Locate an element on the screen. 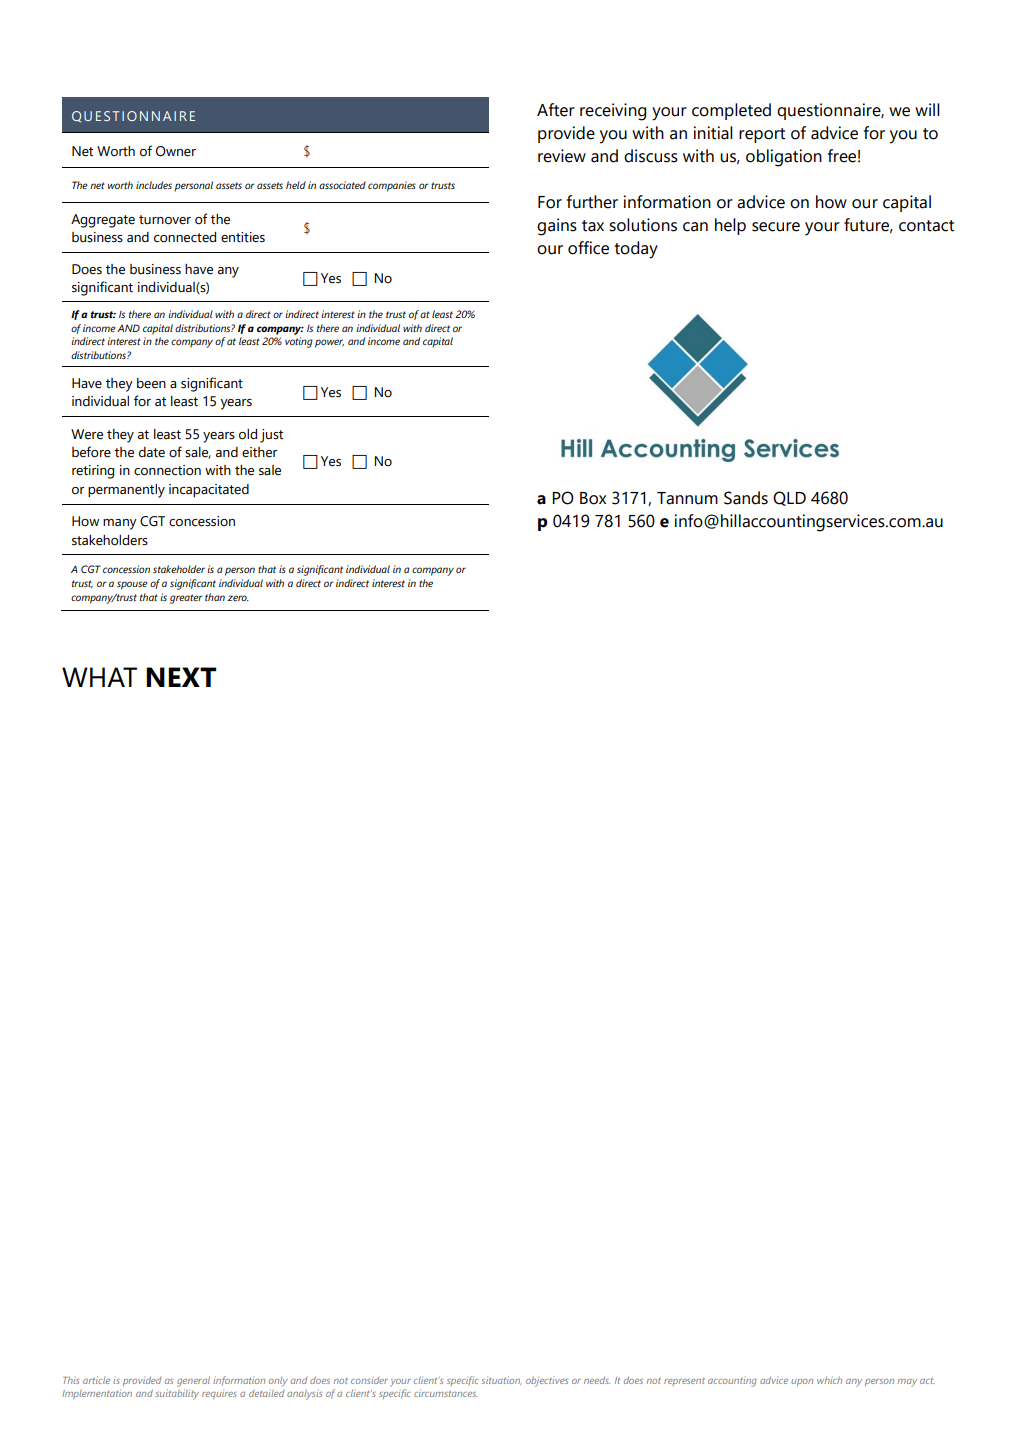  situation is located at coordinates (501, 1380).
